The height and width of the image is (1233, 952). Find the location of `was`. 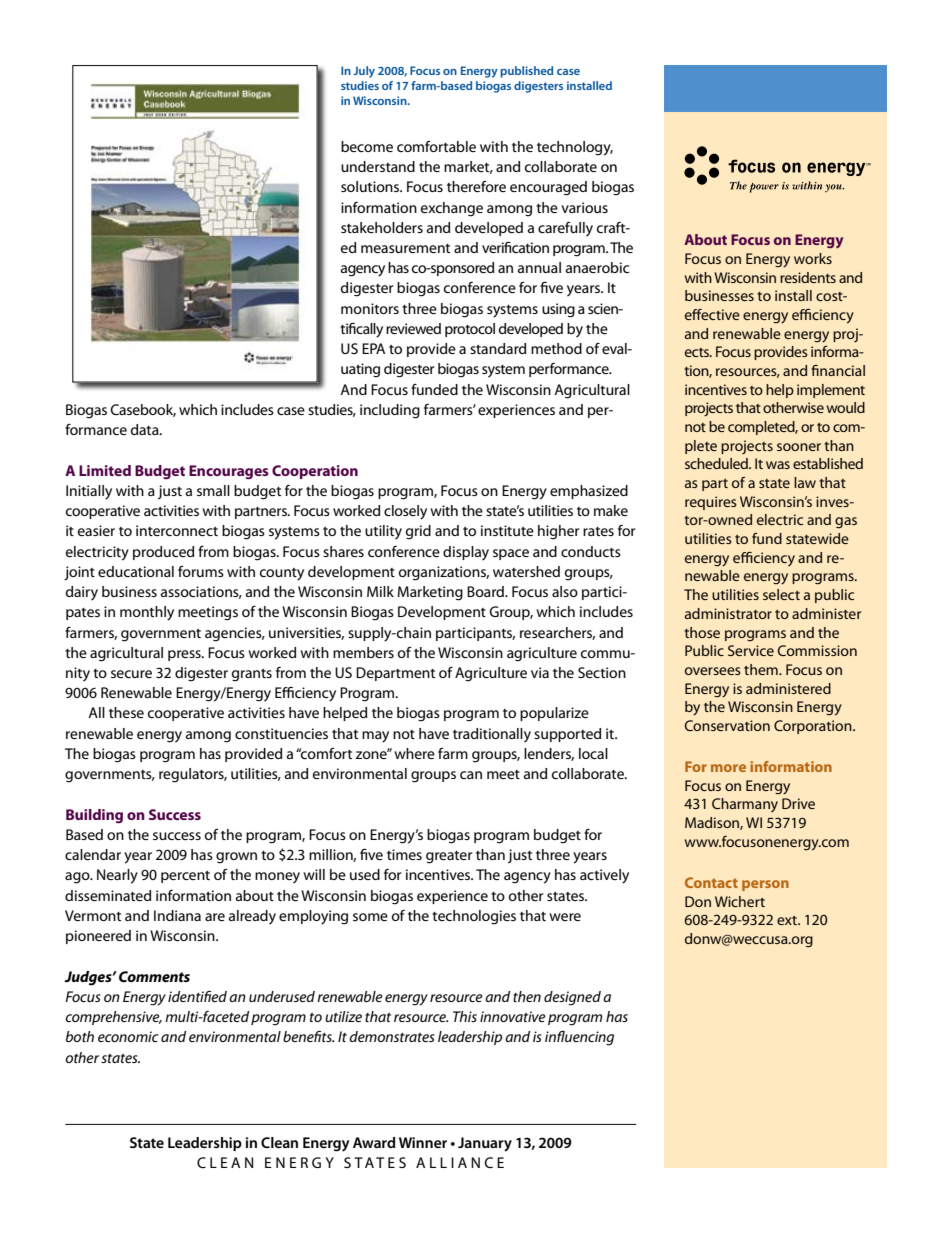

was is located at coordinates (778, 465).
